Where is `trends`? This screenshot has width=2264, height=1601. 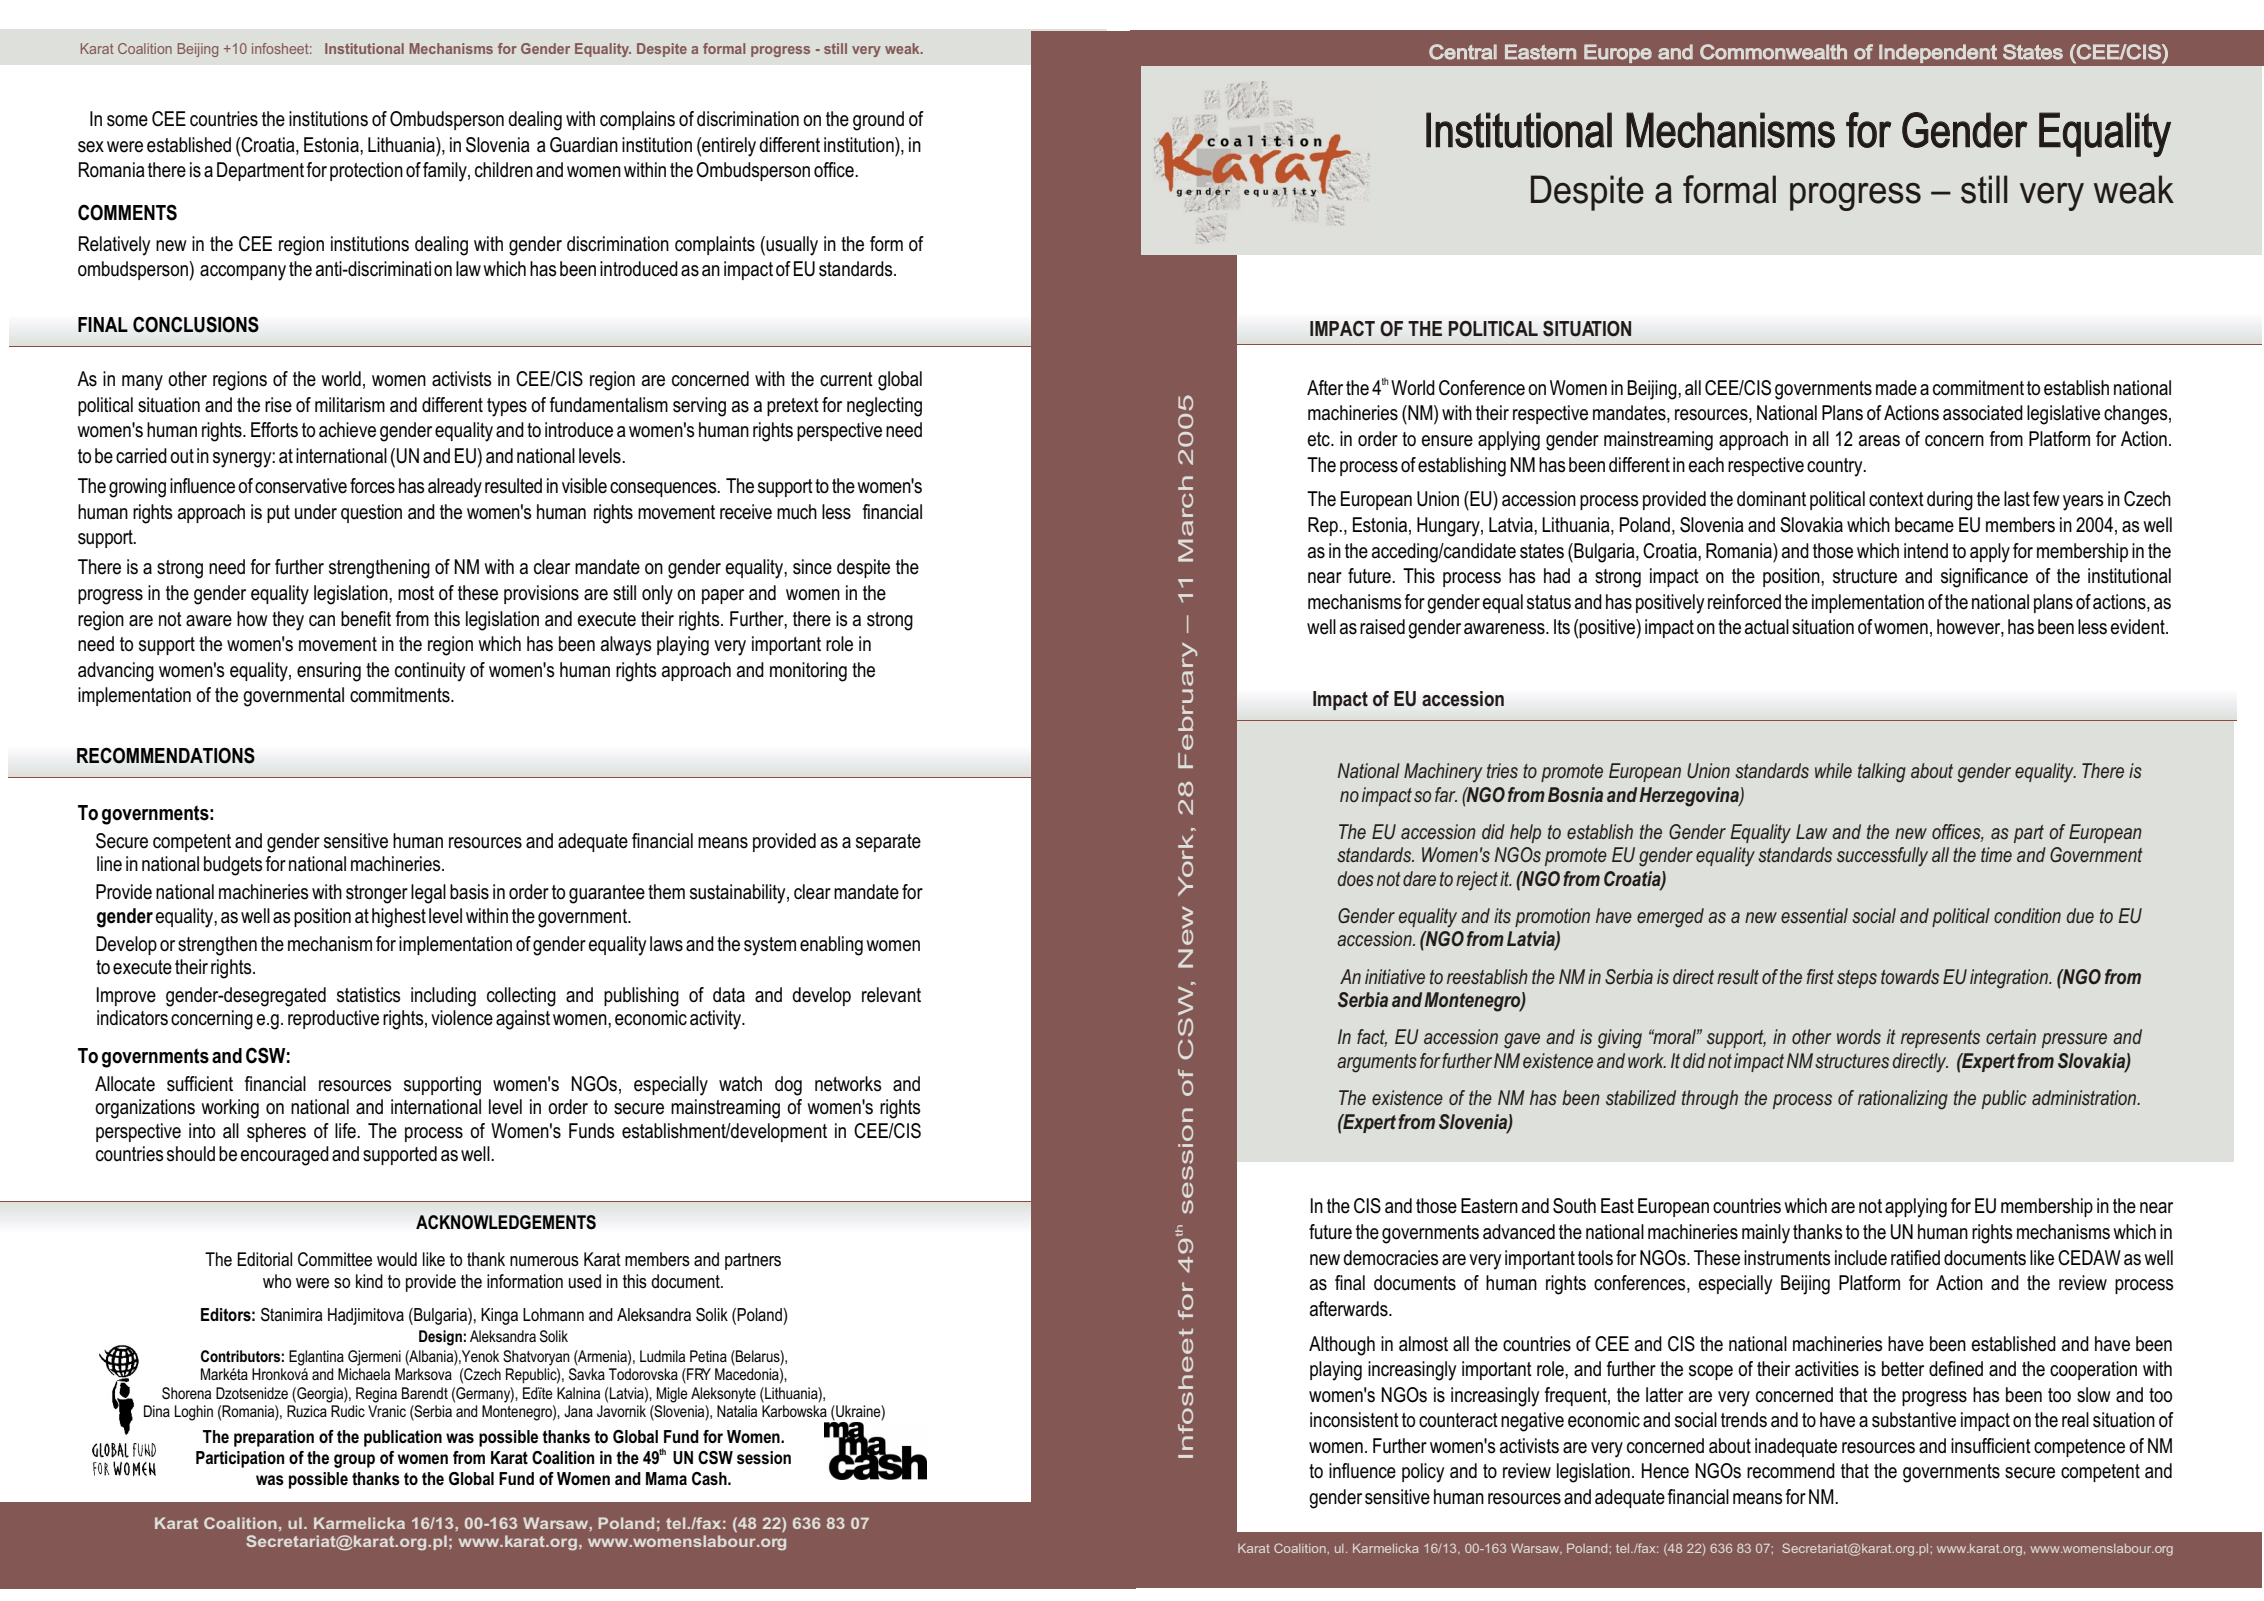
trends is located at coordinates (1744, 1420).
